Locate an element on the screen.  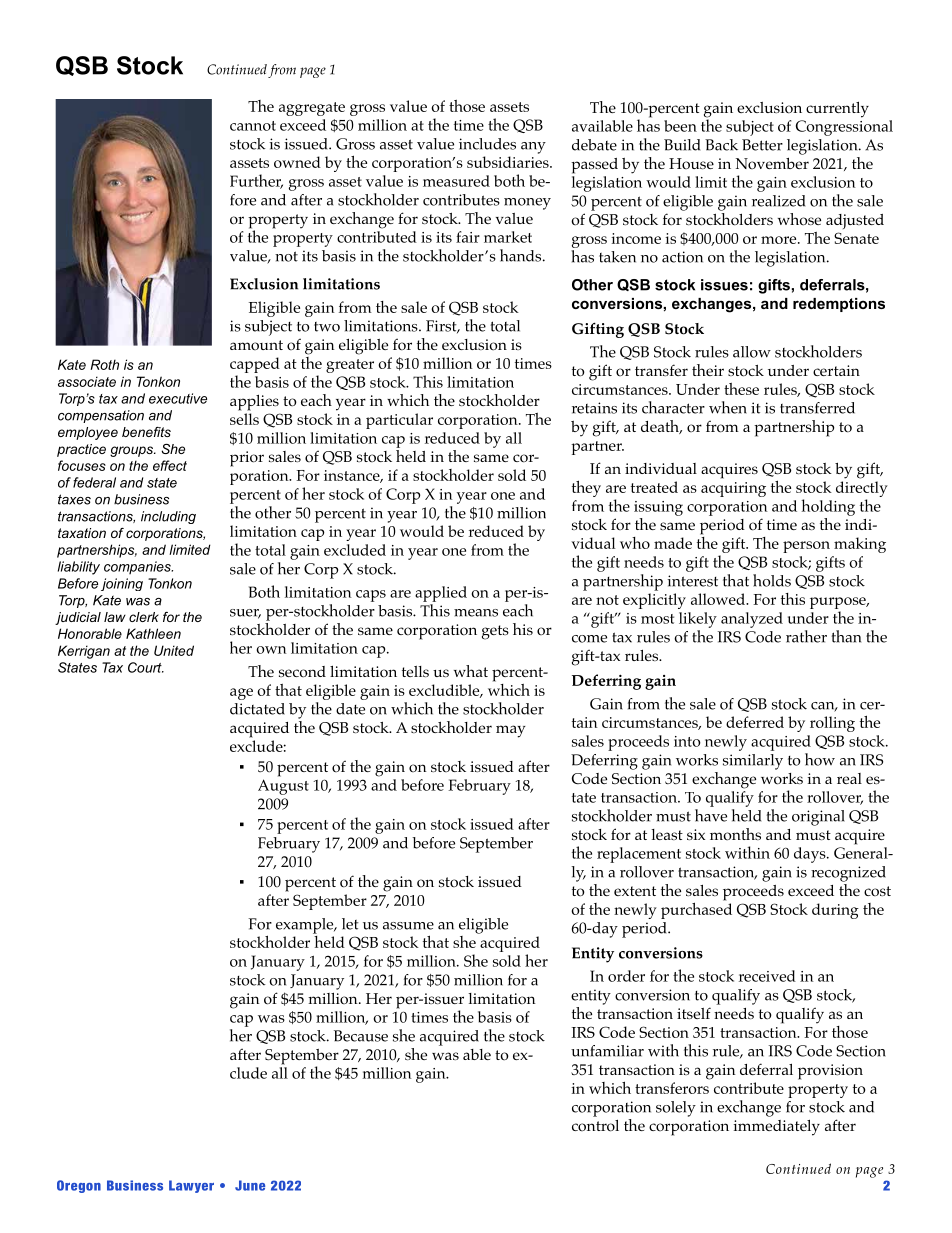
subsidiaries is located at coordinates (509, 162).
